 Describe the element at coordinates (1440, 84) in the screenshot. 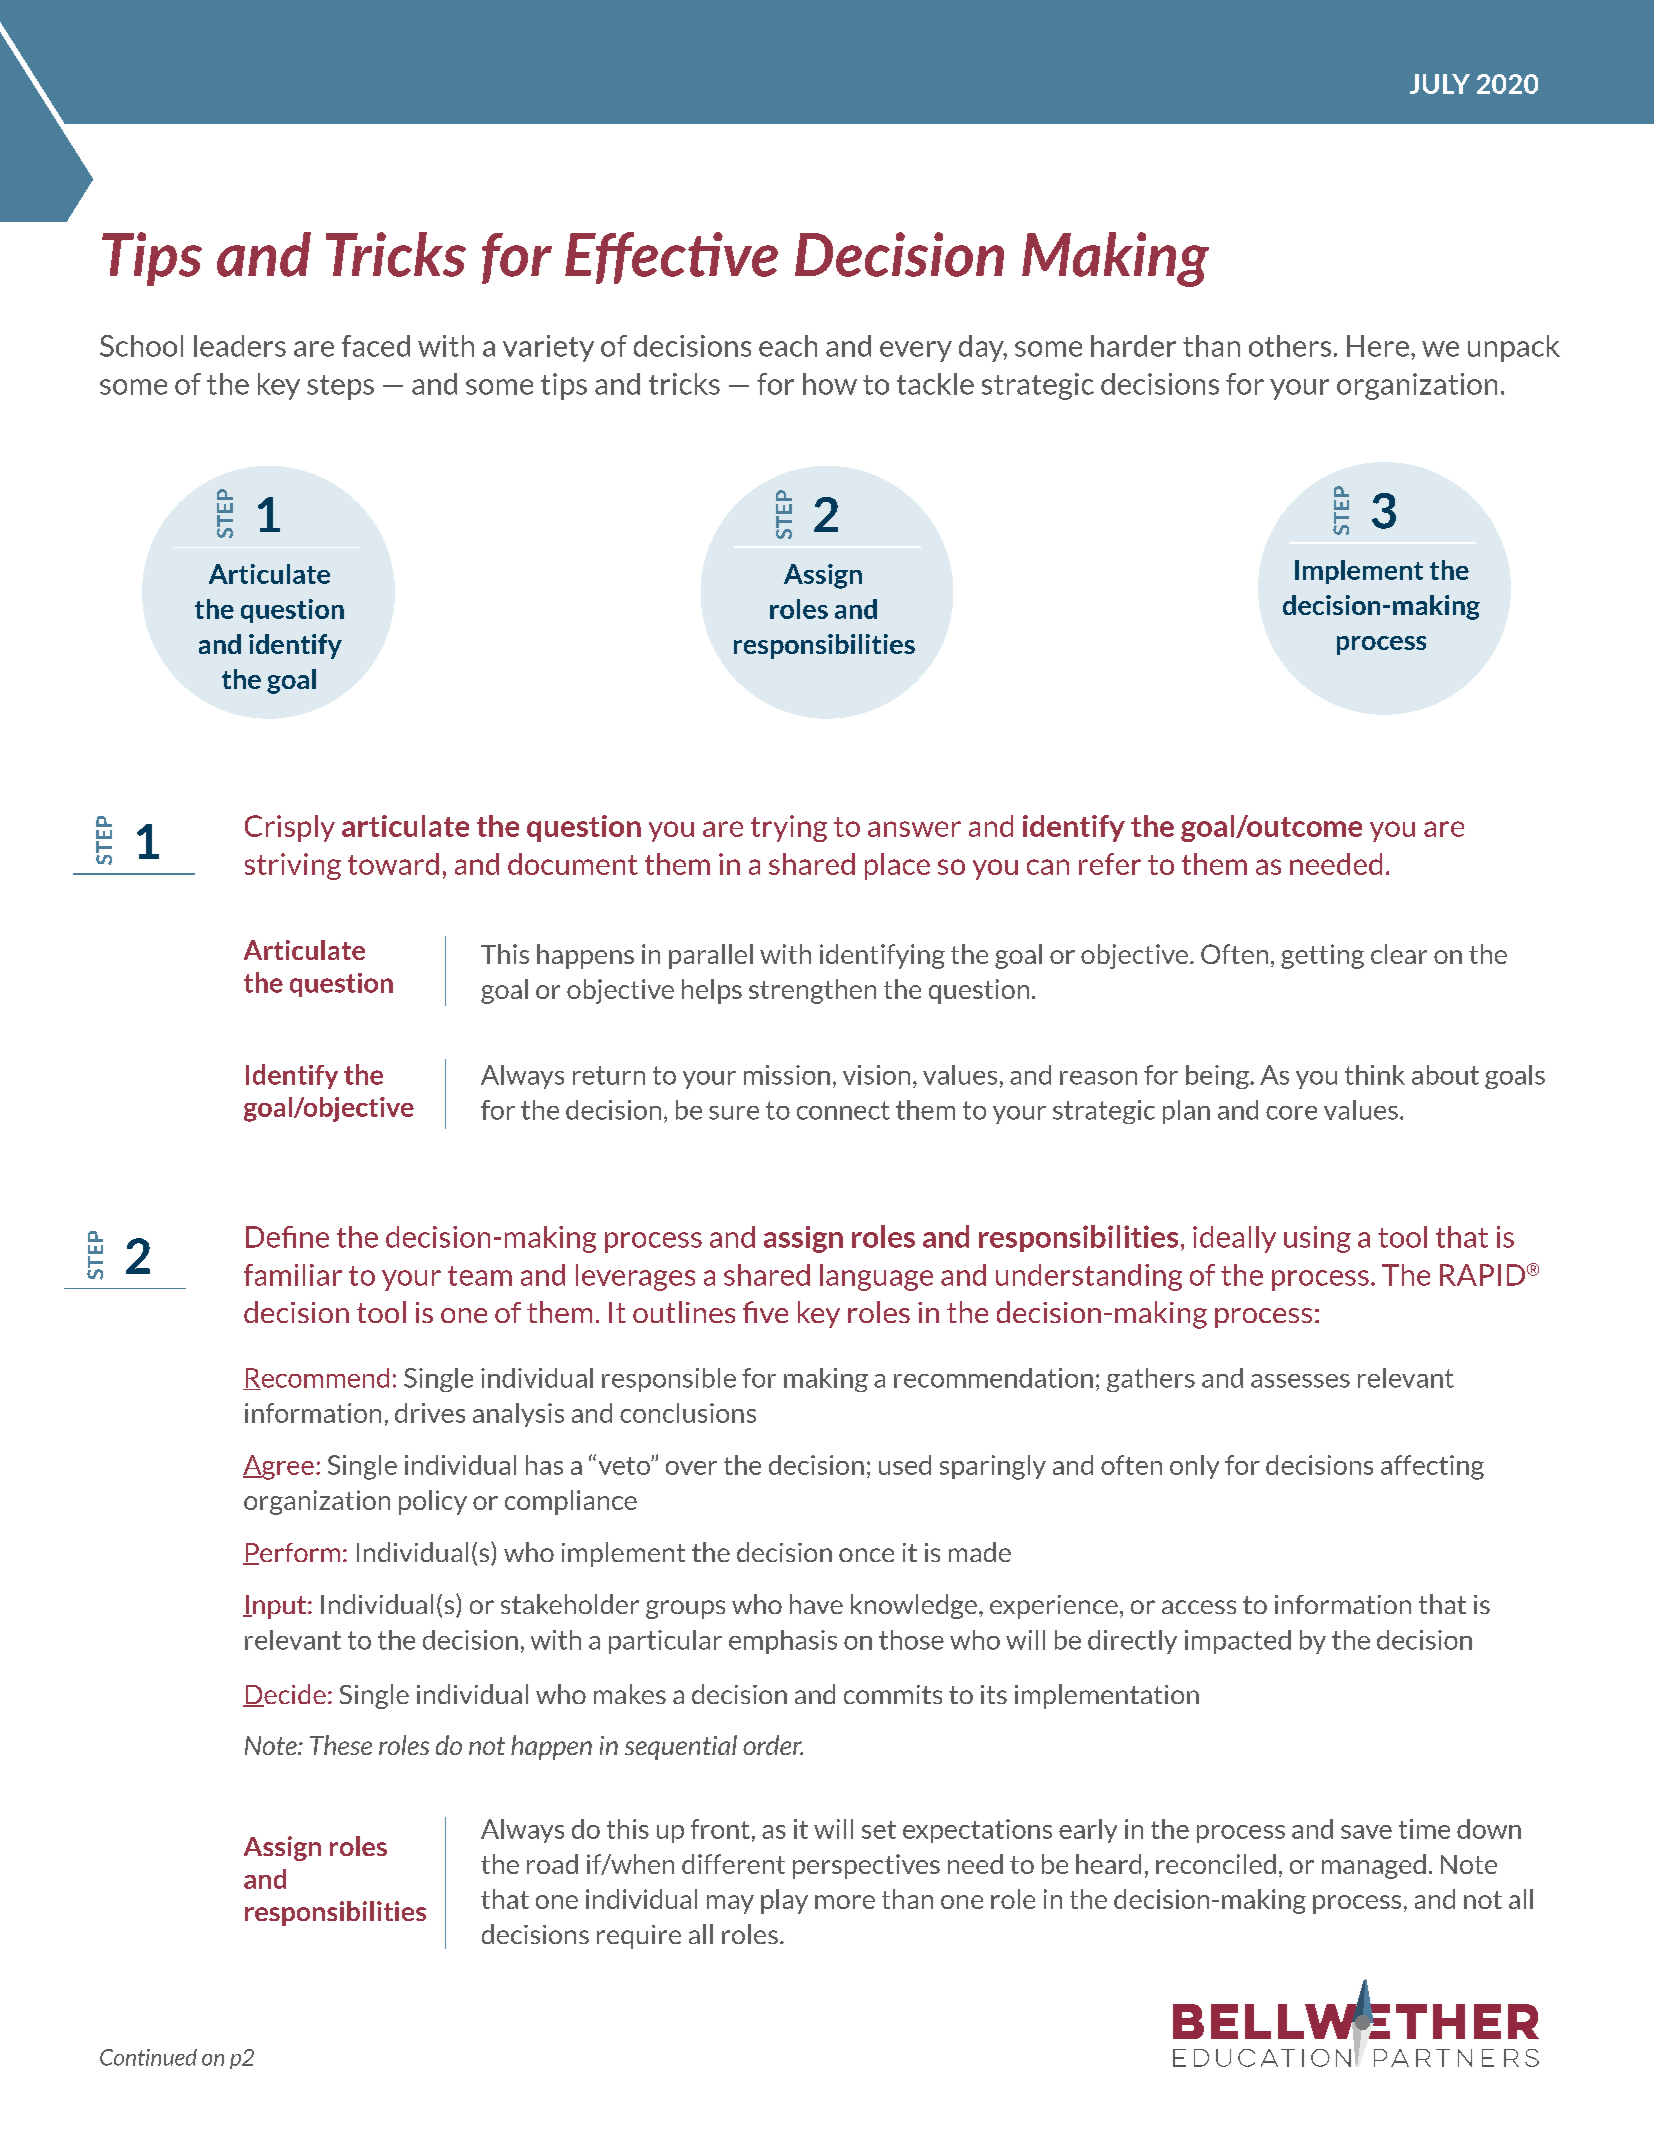

I see `JULY` at that location.
